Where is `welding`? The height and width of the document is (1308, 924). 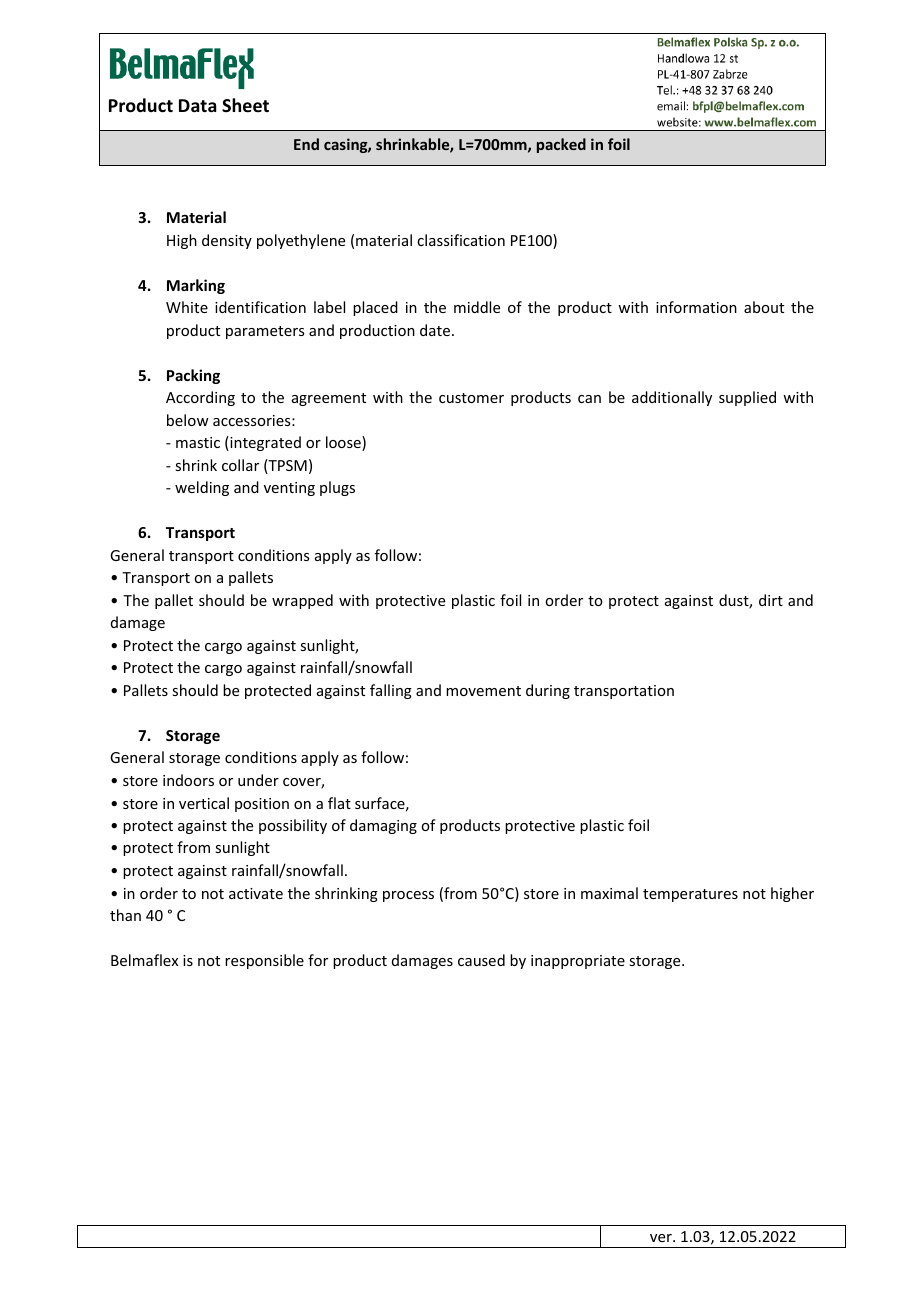
welding is located at coordinates (202, 488).
